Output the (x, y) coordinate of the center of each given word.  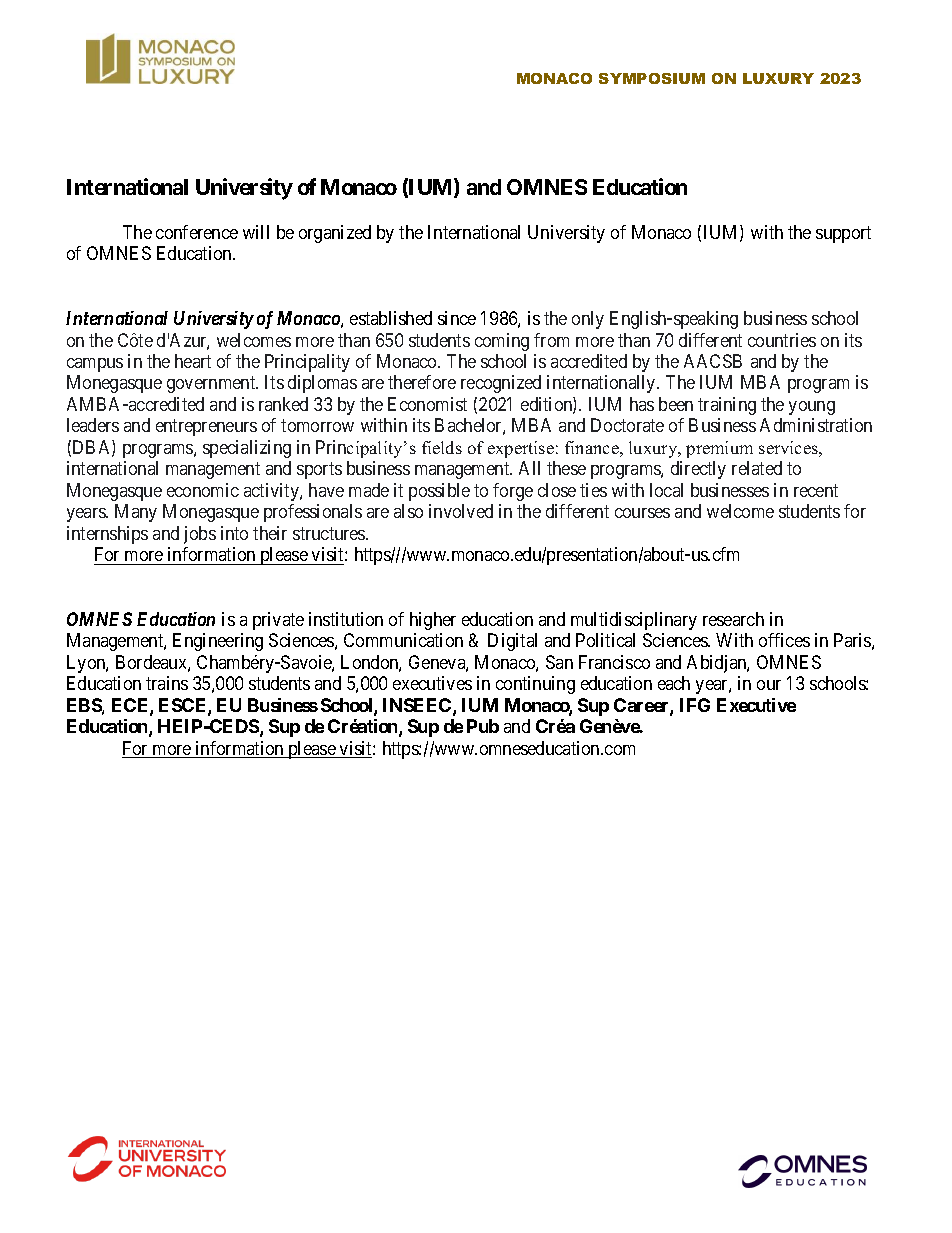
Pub (483, 726)
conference (197, 232)
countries (782, 340)
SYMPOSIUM (652, 78)
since (457, 318)
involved (461, 511)
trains (167, 683)
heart (193, 361)
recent (816, 490)
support (843, 234)
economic (203, 490)
